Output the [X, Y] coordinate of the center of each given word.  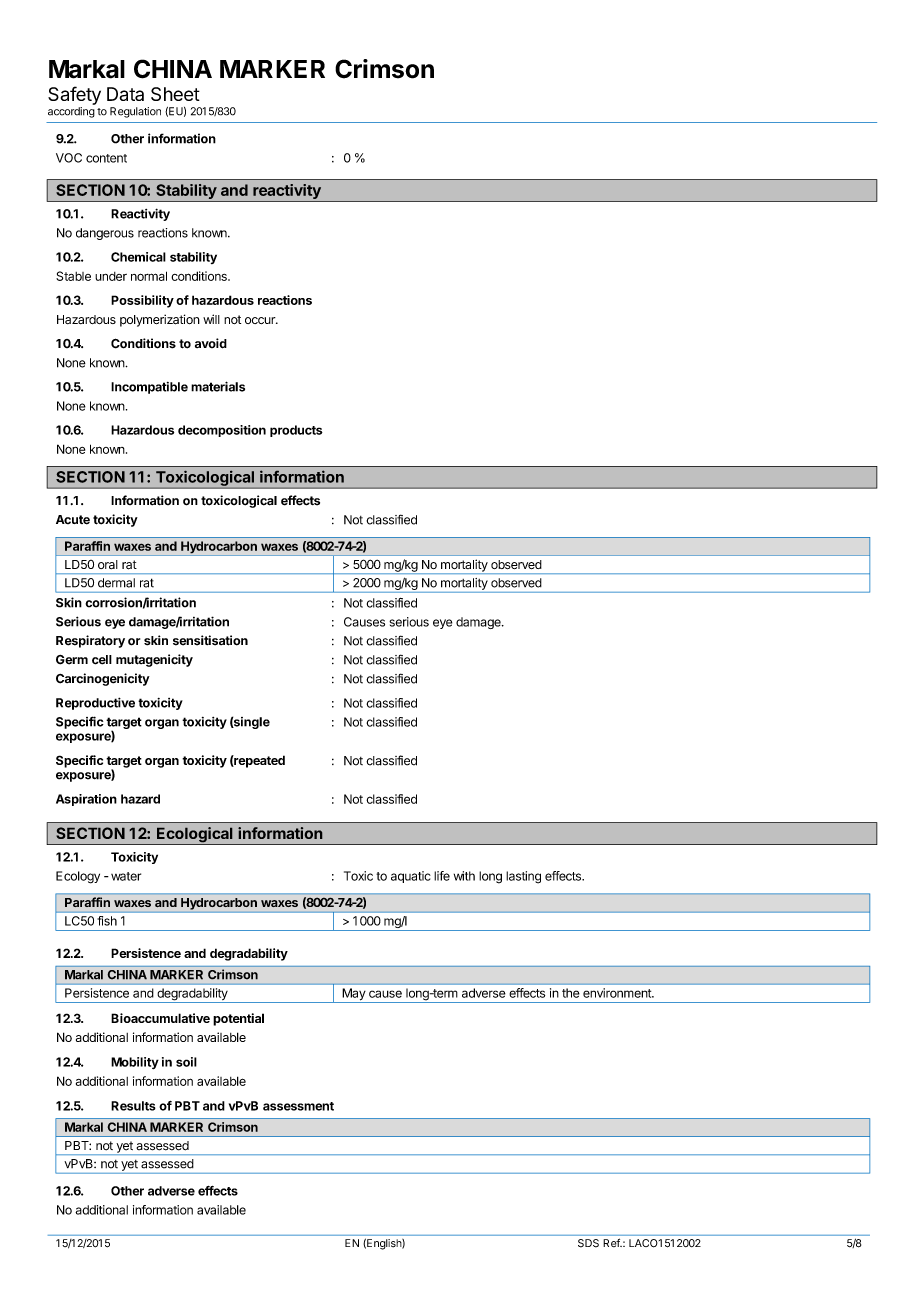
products [296, 431]
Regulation [135, 112]
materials [218, 386]
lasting [523, 877]
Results [133, 1106]
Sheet [175, 94]
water [126, 876]
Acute [73, 520]
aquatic [411, 877]
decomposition [222, 431]
